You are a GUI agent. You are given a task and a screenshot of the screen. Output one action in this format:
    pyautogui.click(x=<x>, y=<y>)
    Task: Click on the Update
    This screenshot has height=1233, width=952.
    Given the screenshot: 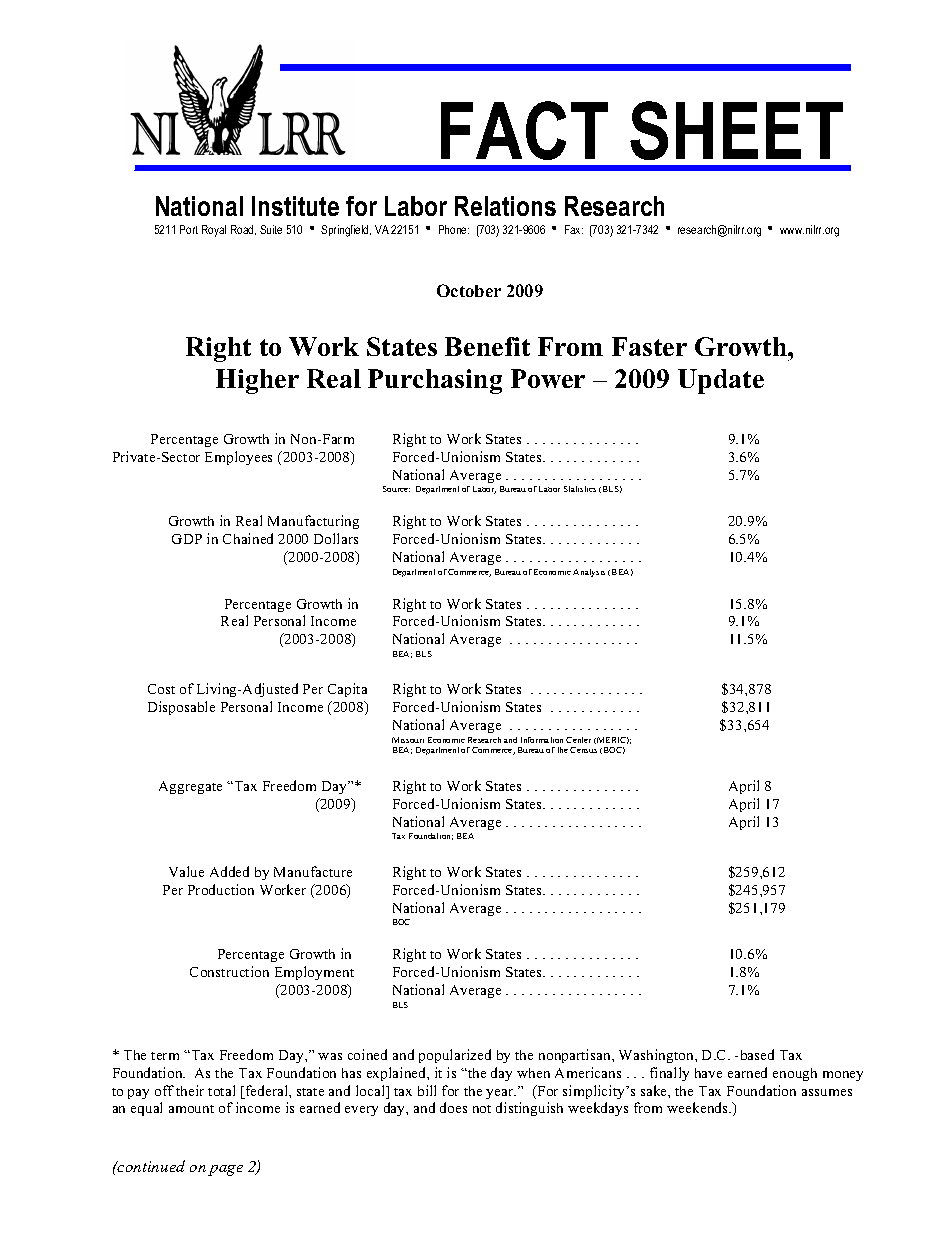 What is the action you would take?
    pyautogui.click(x=721, y=381)
